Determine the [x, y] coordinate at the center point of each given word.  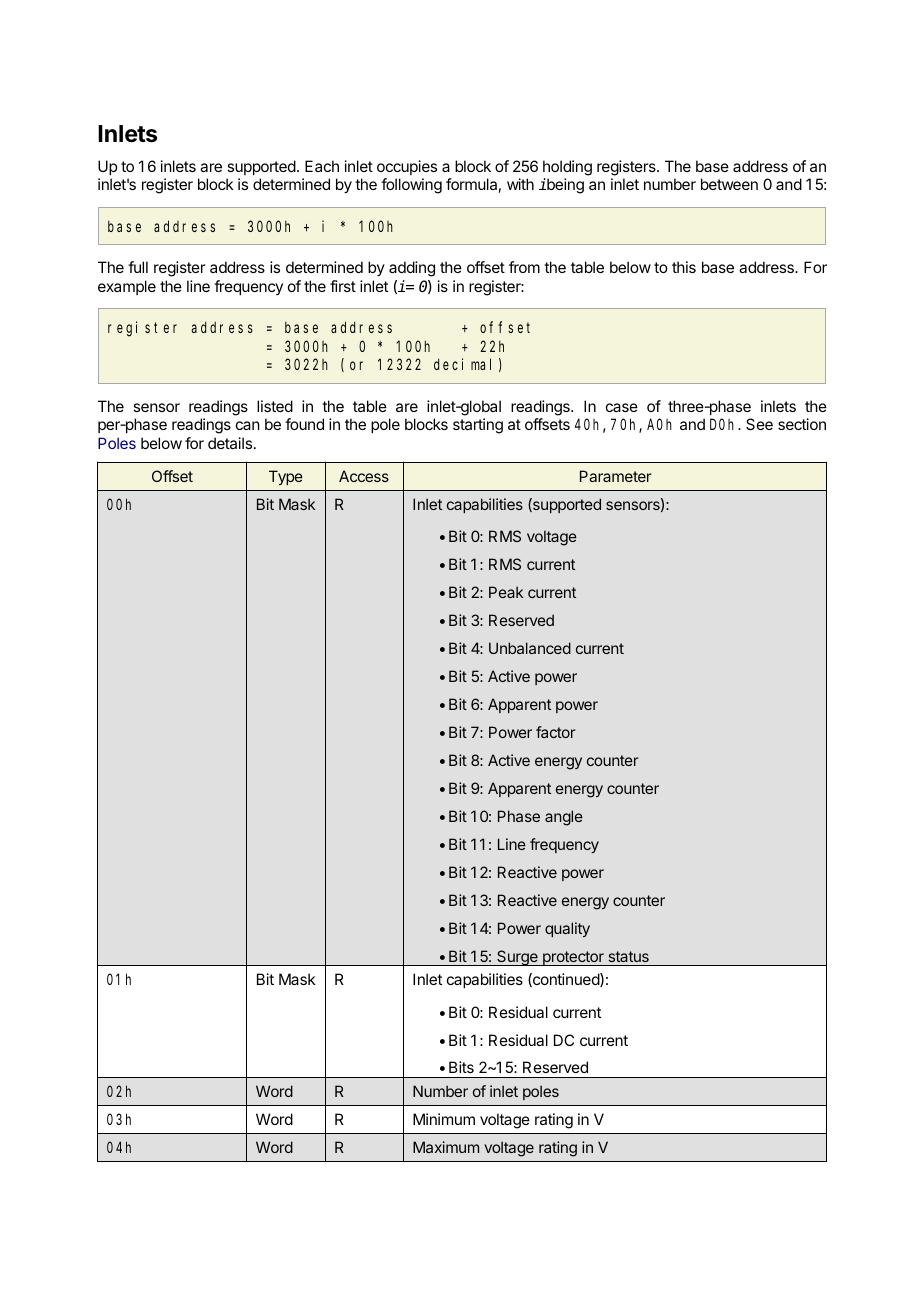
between [729, 184]
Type [286, 477]
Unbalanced [530, 648]
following [411, 186]
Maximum [446, 1147]
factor [555, 732]
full [138, 267]
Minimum [444, 1119]
